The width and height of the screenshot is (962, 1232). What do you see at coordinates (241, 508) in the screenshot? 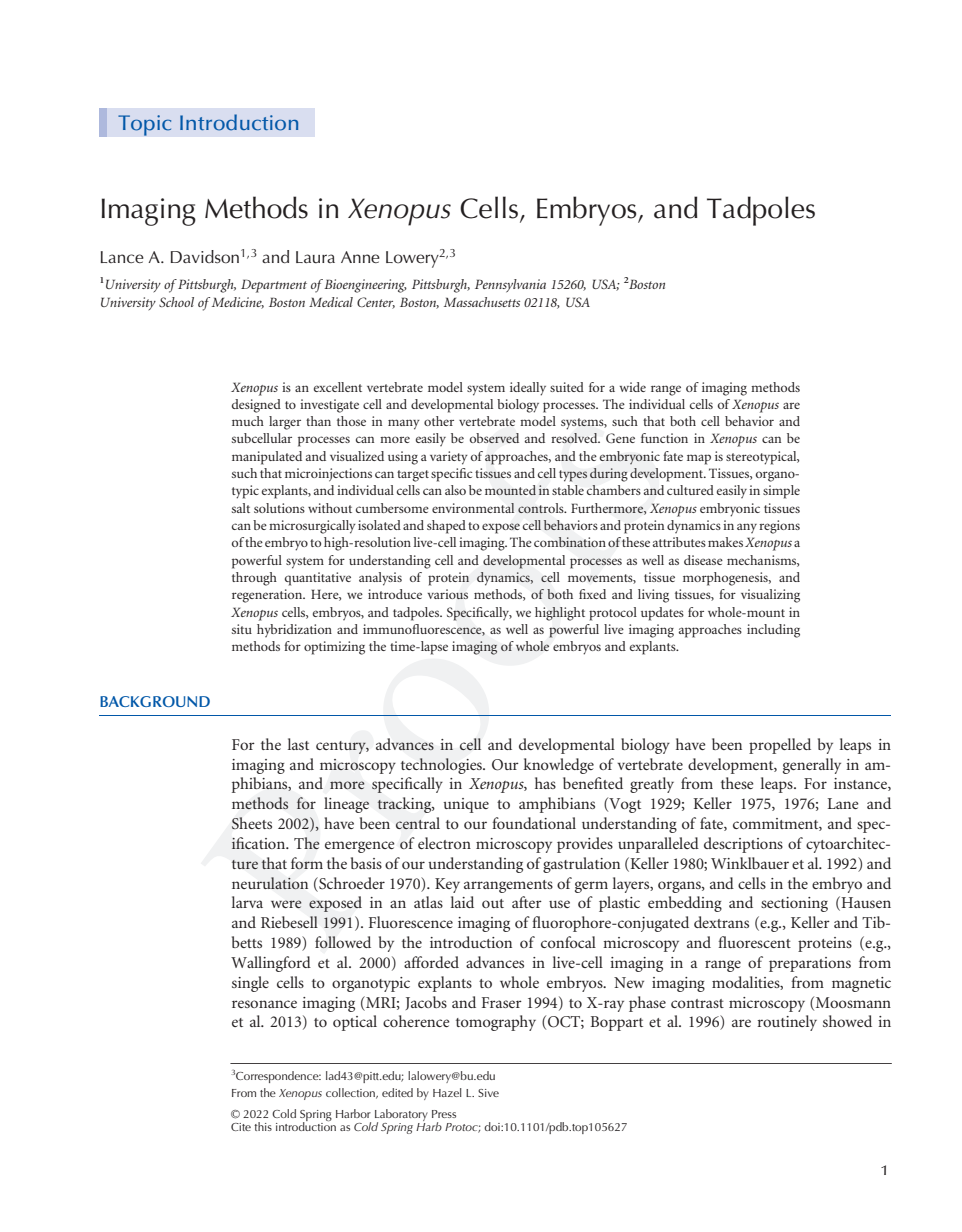
I see `salt` at bounding box center [241, 508].
